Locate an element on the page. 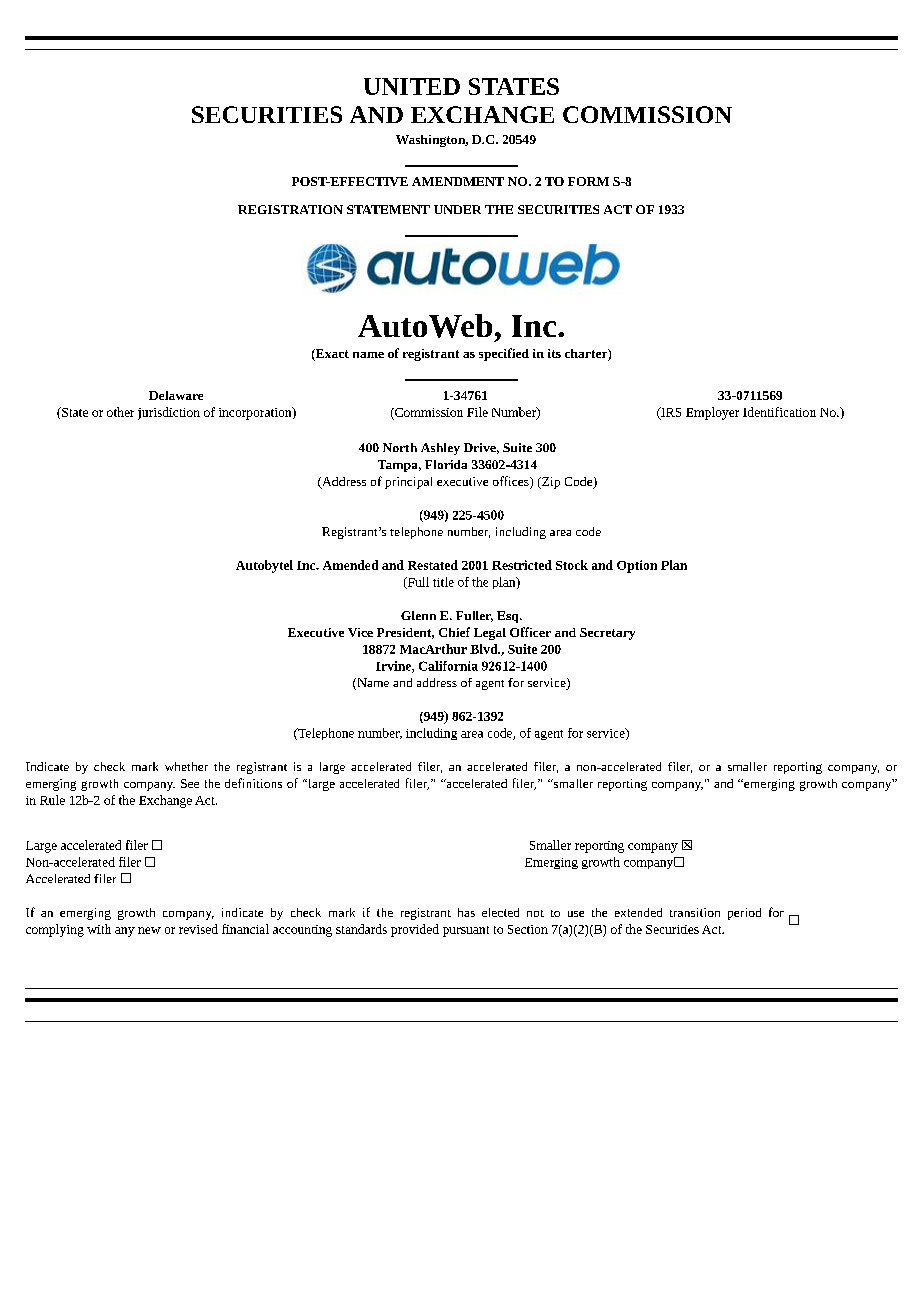 The width and height of the document is (924, 1308). UNITED is located at coordinates (412, 86).
